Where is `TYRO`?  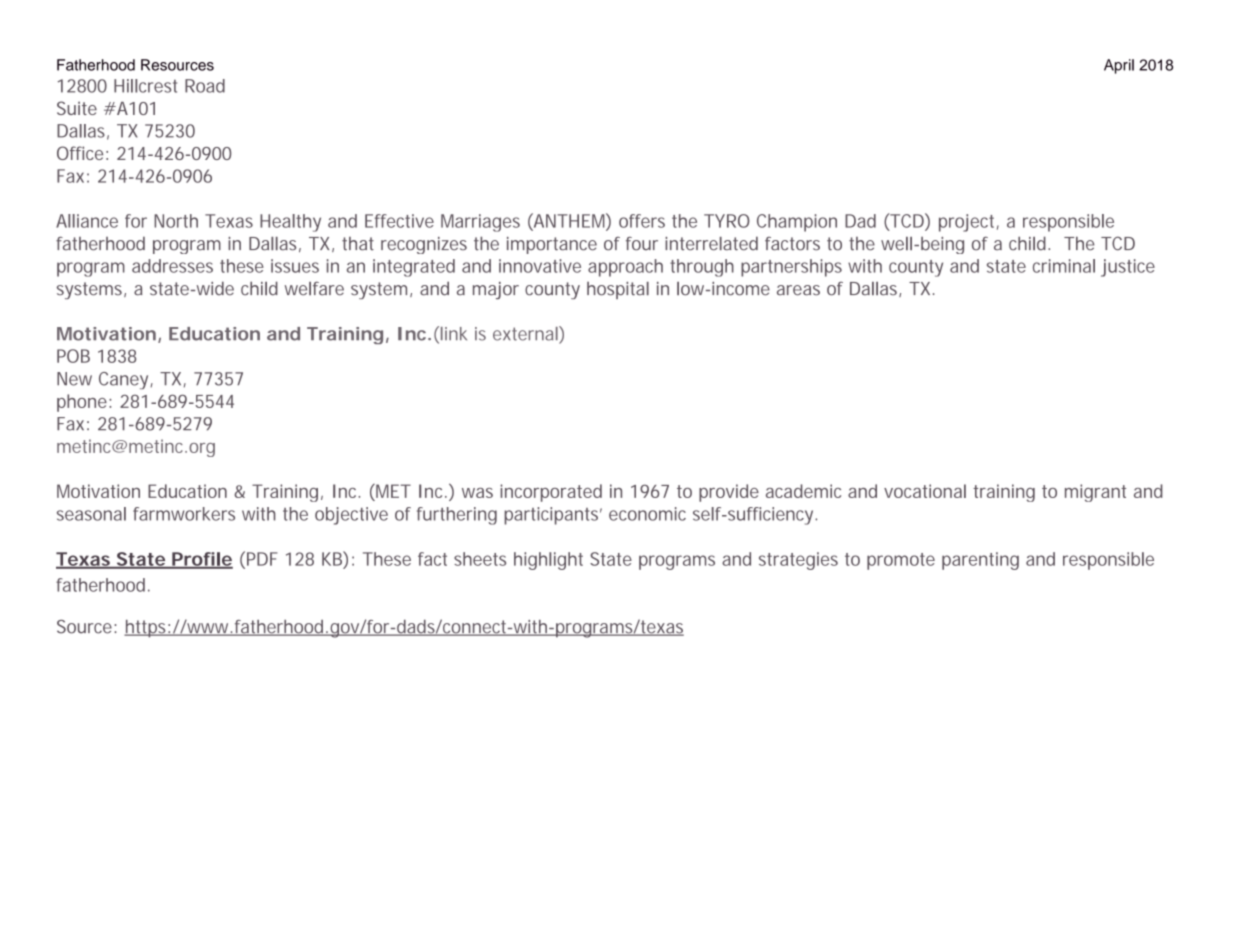
TYRO is located at coordinates (727, 221).
